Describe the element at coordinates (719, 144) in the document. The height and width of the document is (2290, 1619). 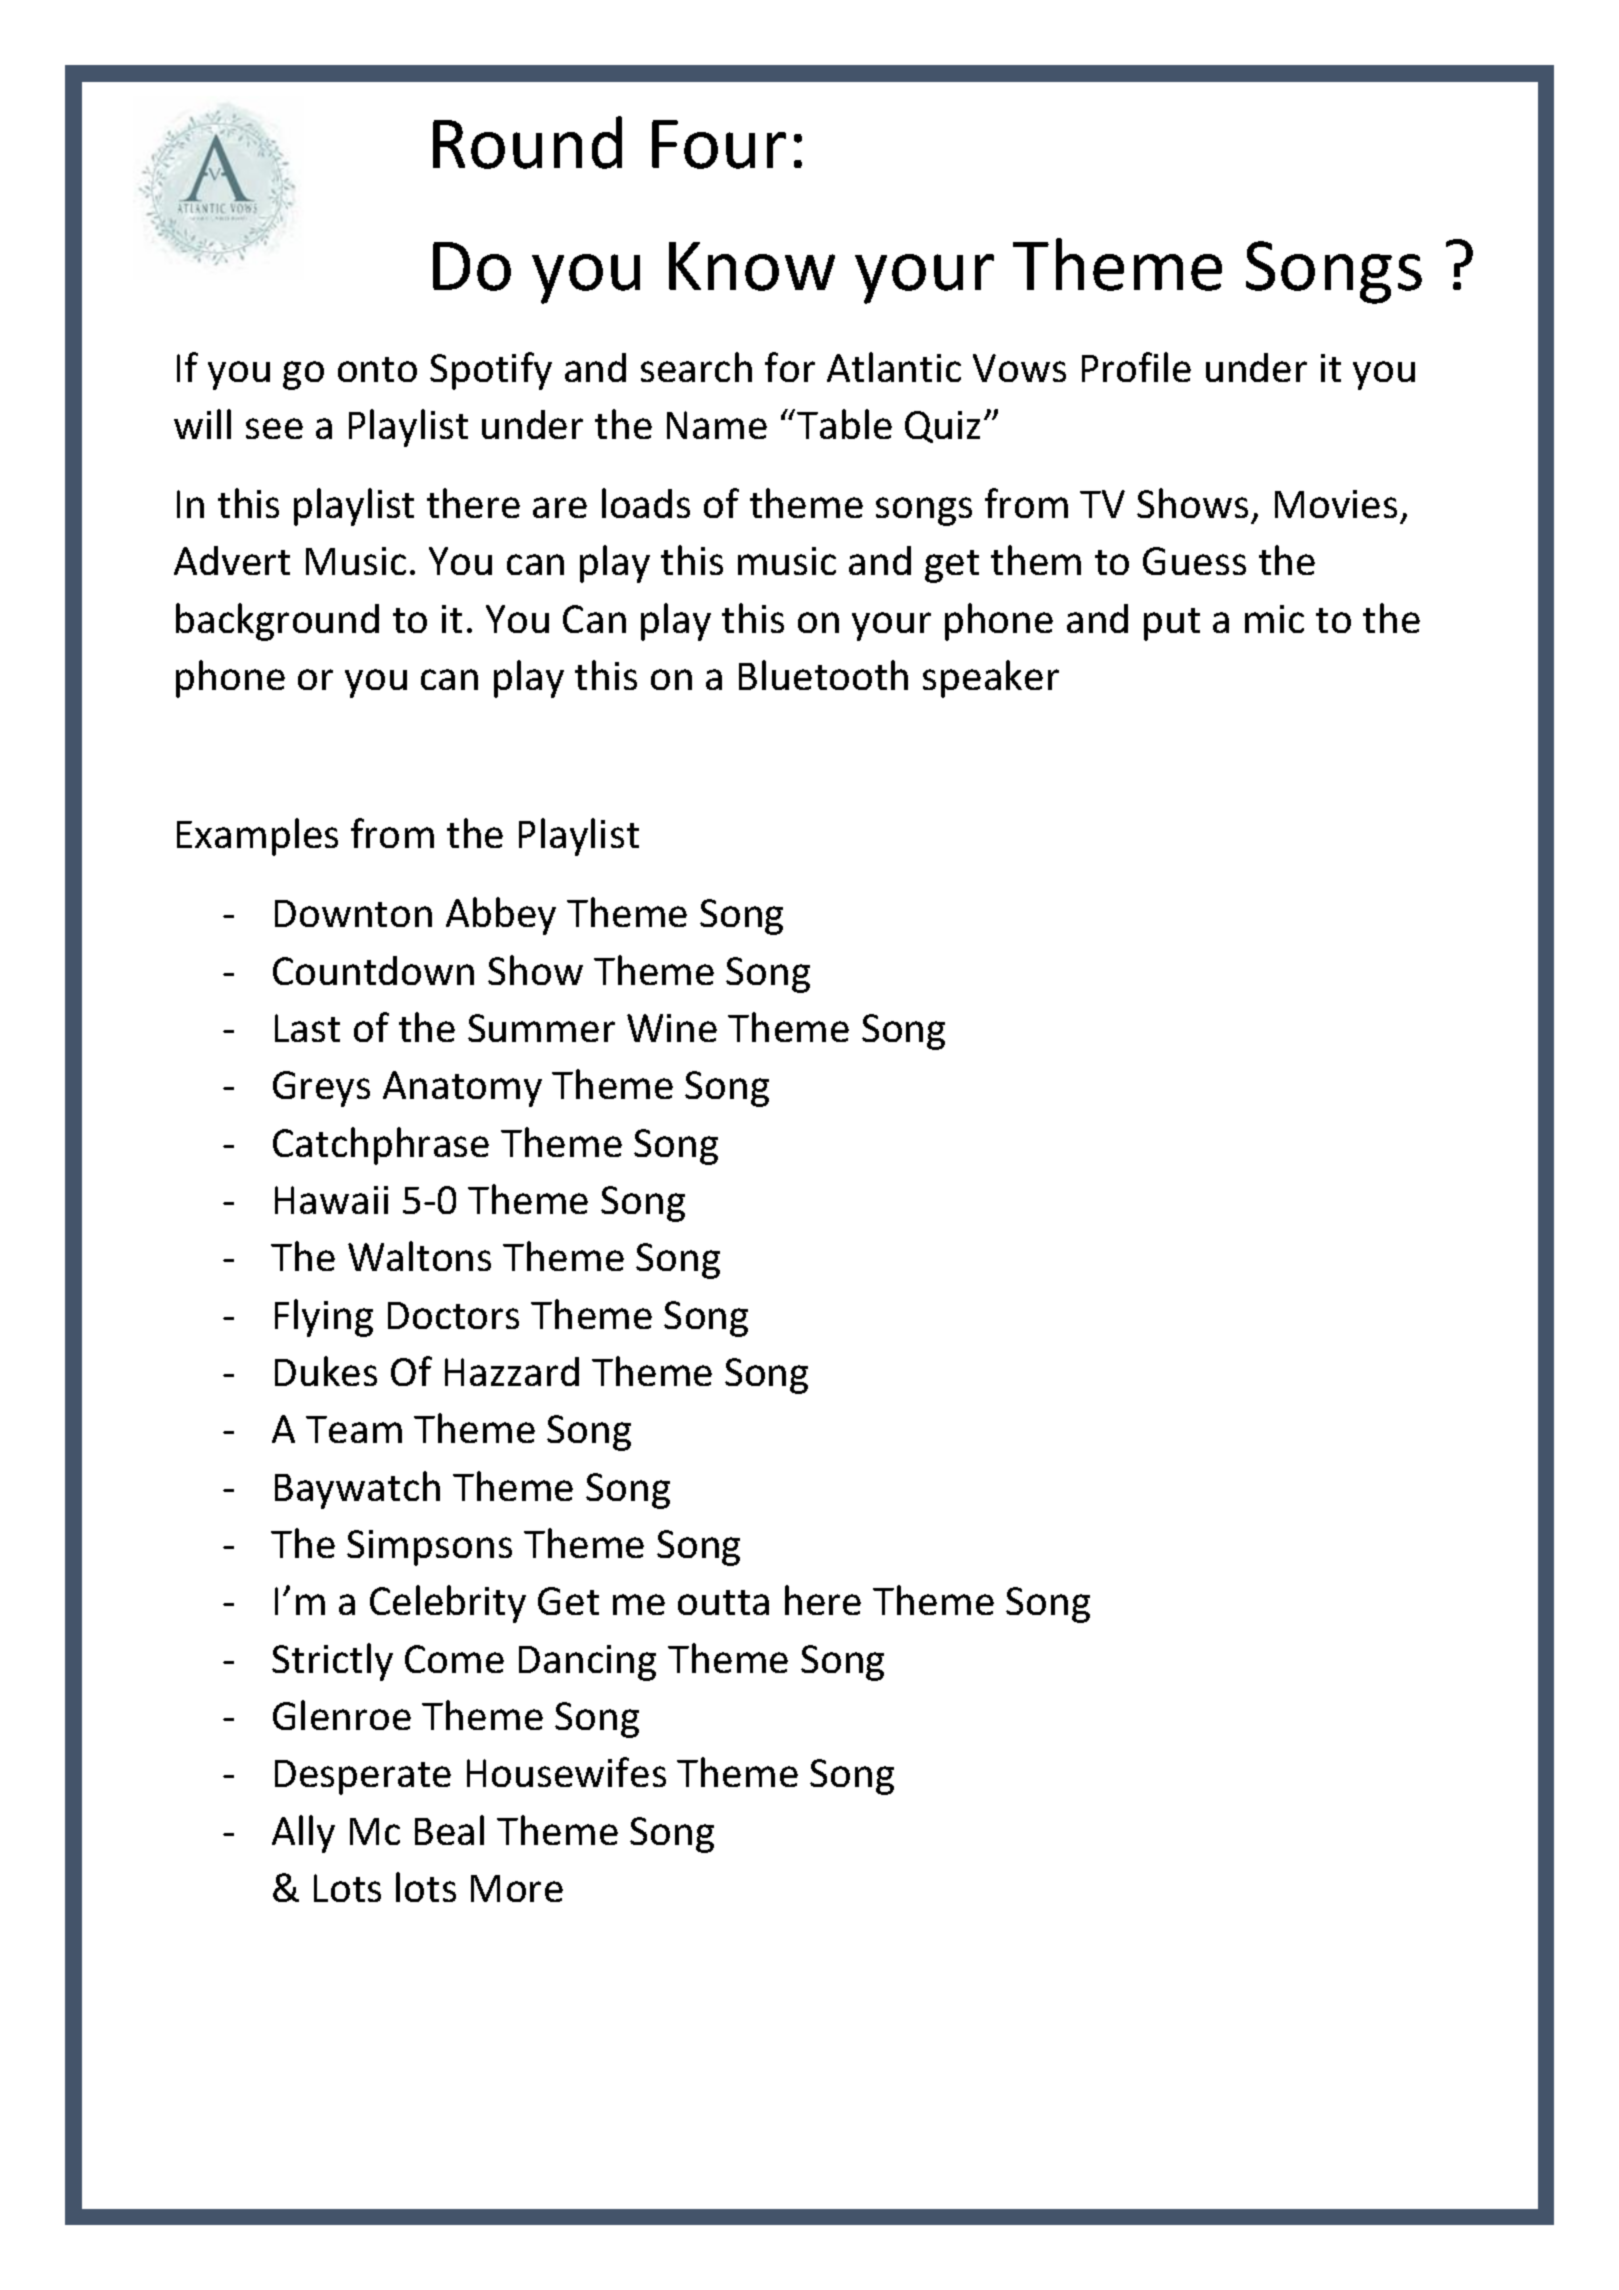
I see `Four` at that location.
